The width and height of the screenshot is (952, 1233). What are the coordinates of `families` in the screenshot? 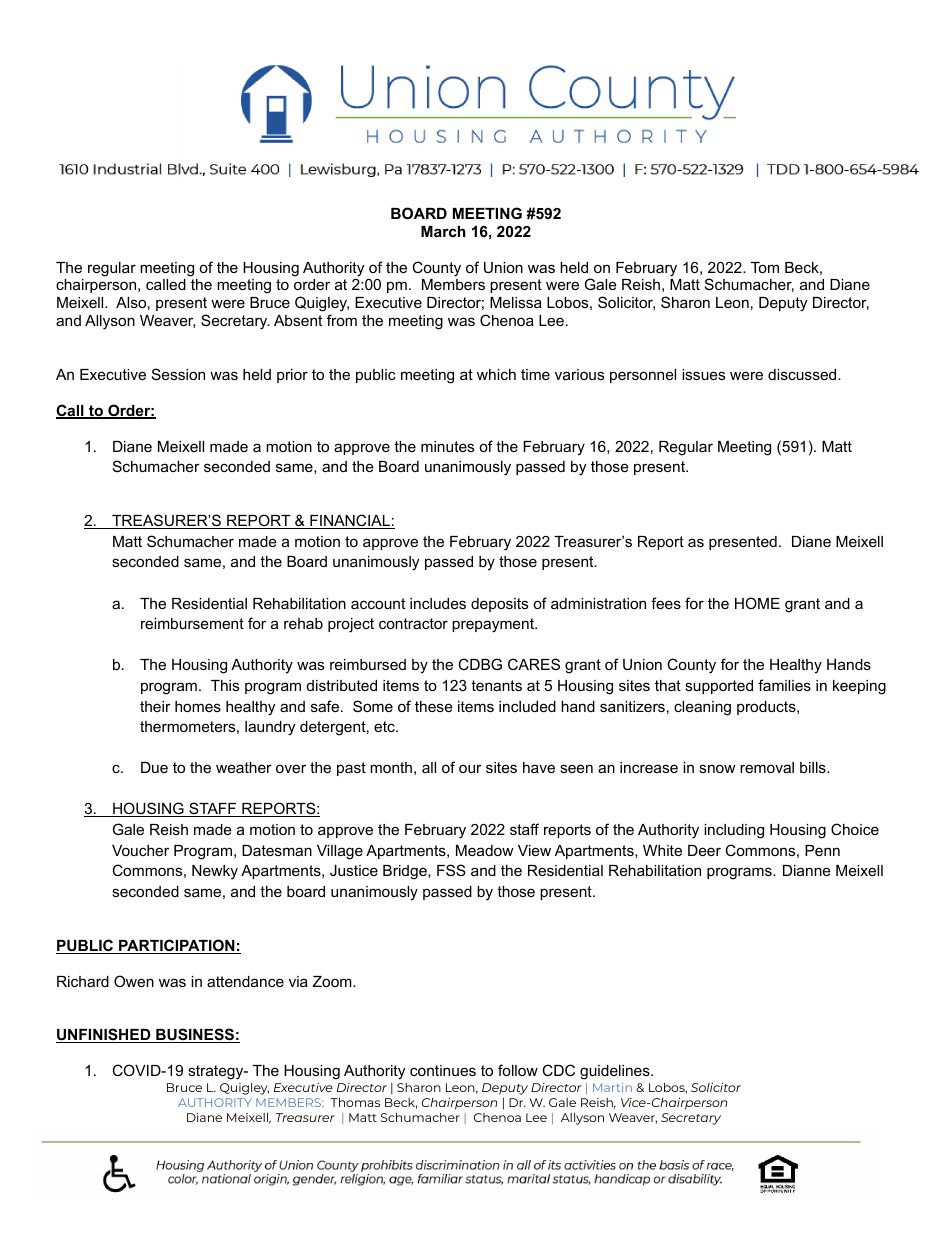 It's located at (784, 685).
